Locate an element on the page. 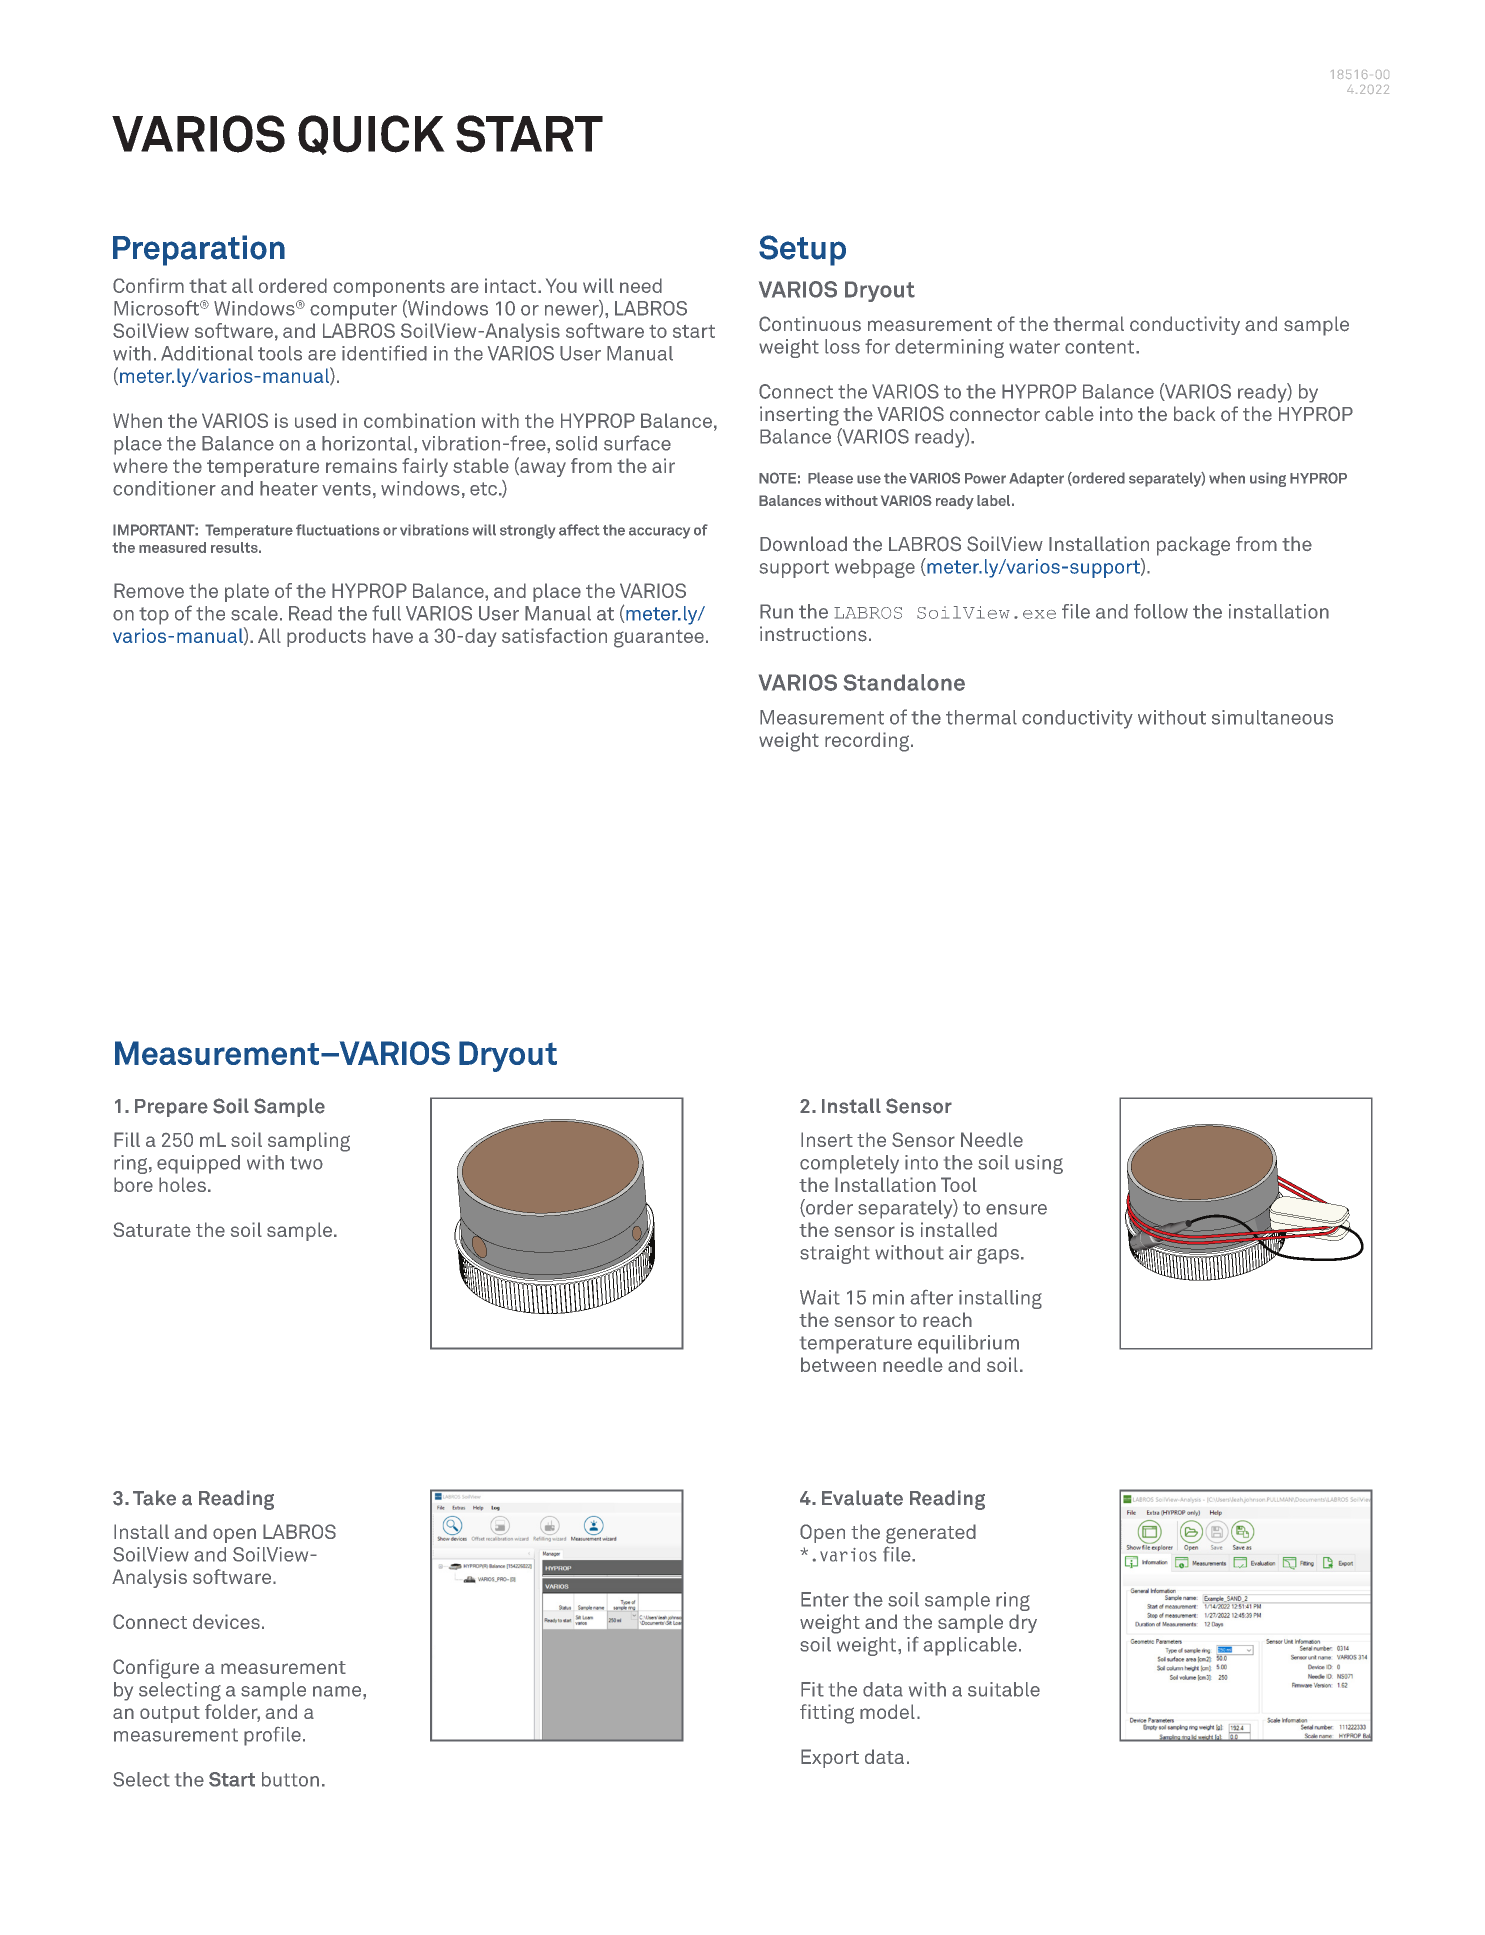 This image has width=1485, height=1935. ensure is located at coordinates (1016, 1209).
